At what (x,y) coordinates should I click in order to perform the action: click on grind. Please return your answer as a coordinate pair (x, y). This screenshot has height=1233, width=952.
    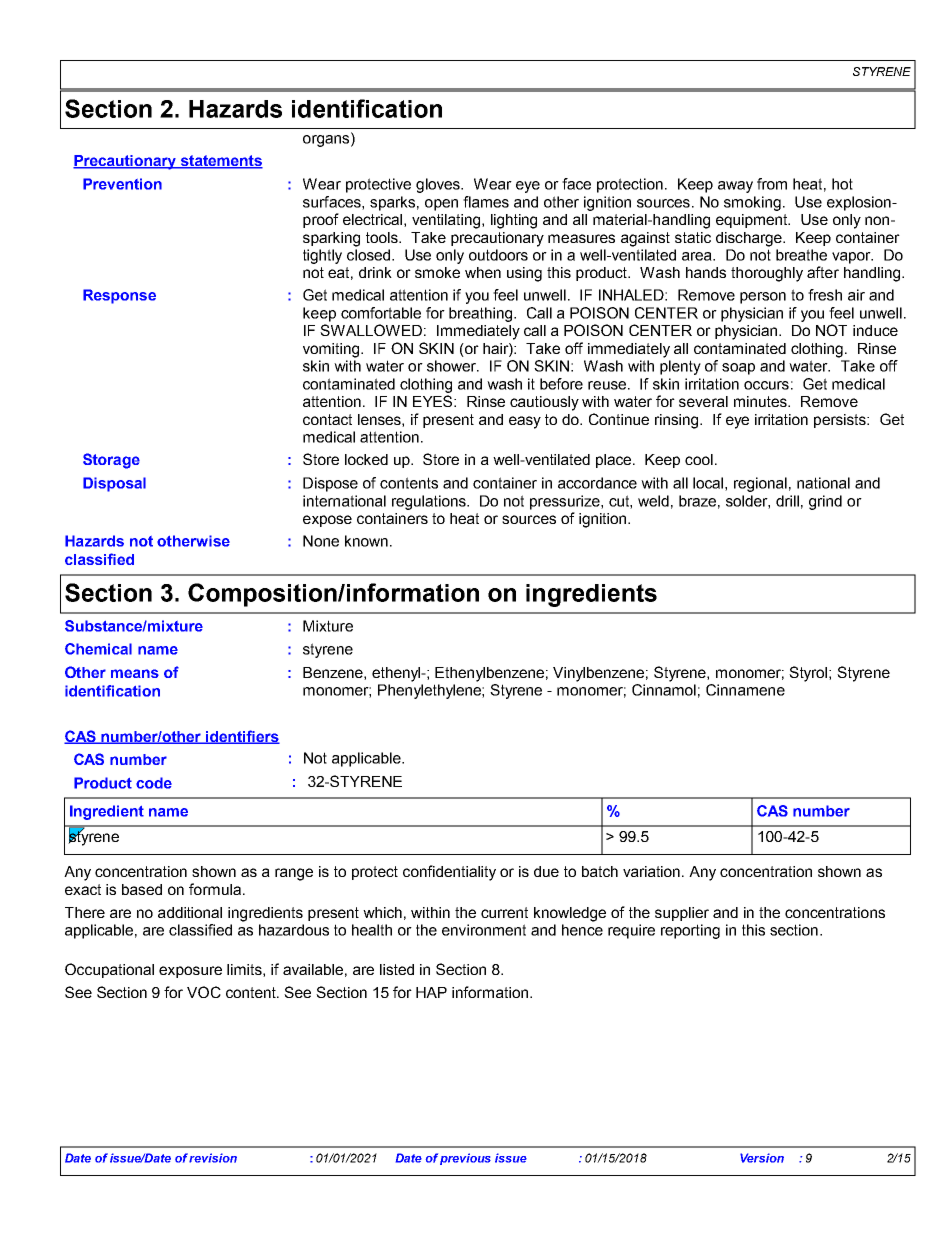
    Looking at the image, I should click on (825, 502).
